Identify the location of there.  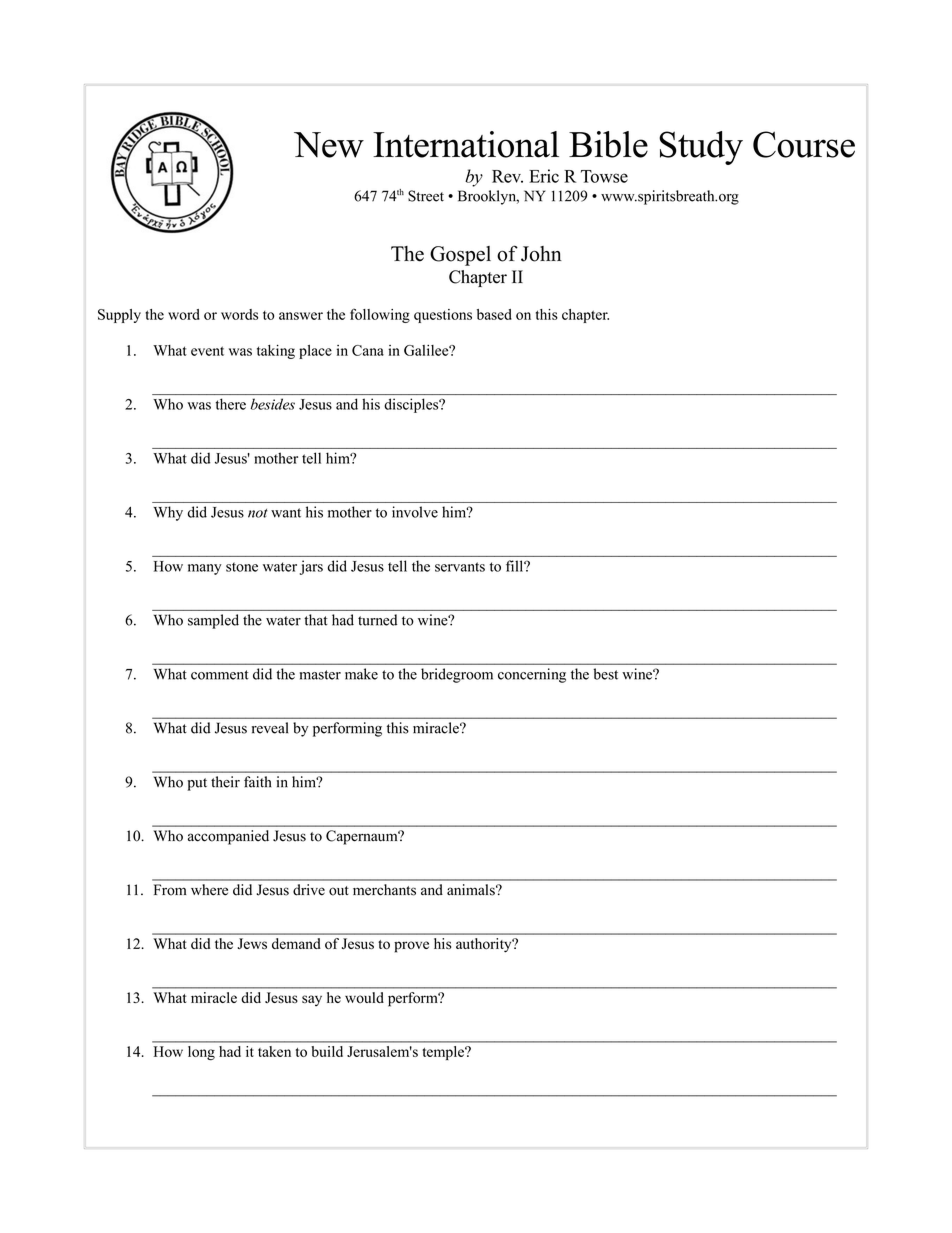
(231, 404).
